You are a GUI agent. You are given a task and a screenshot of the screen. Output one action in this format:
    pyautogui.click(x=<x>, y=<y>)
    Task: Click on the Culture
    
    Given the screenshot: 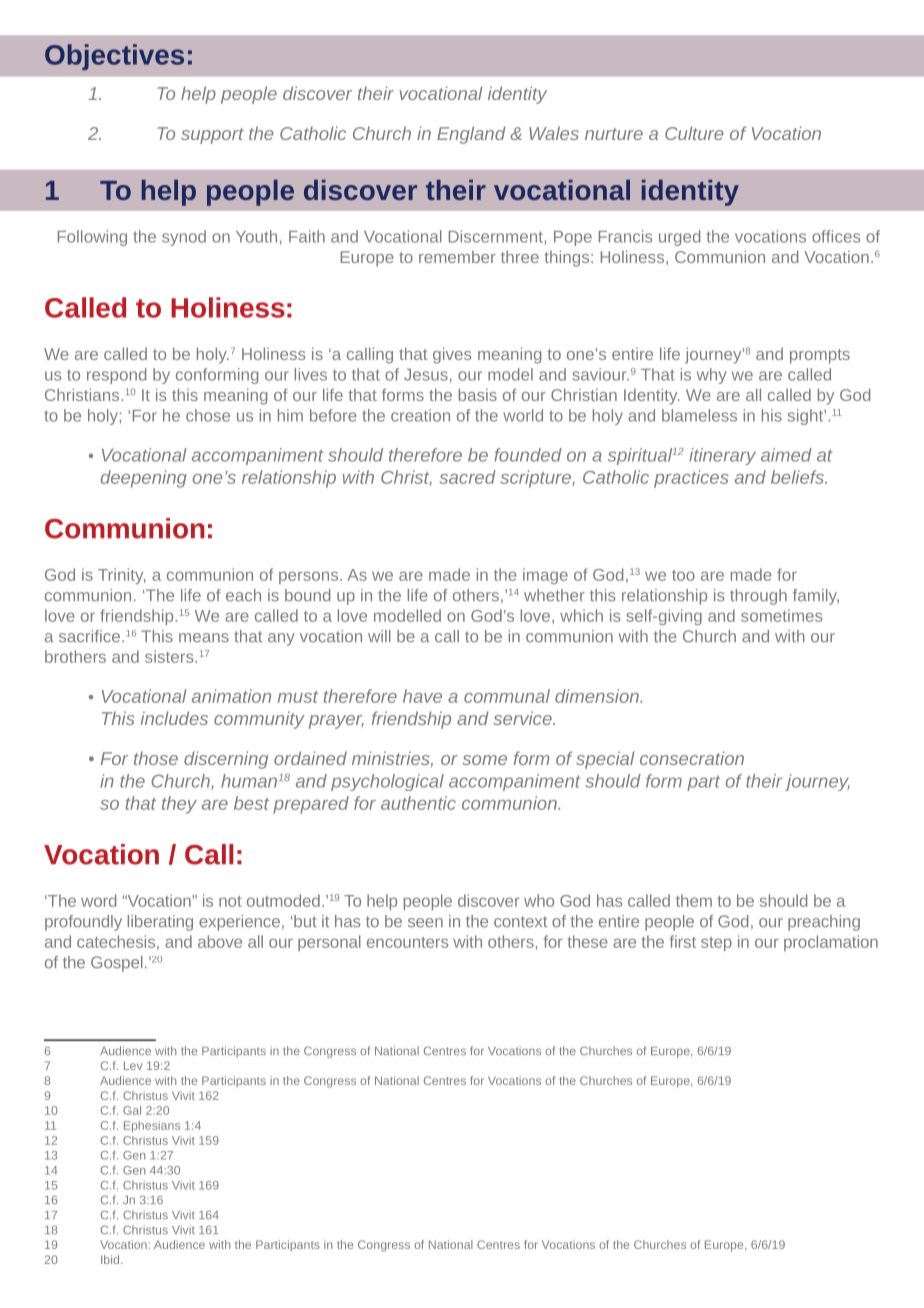 What is the action you would take?
    pyautogui.click(x=694, y=133)
